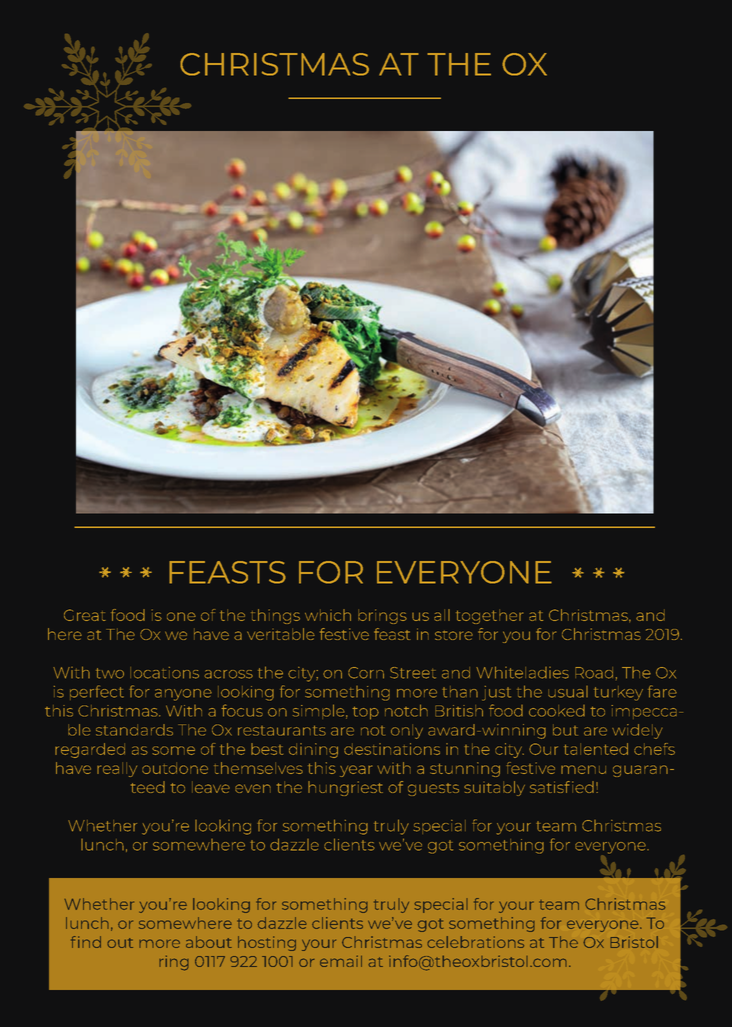  I want to click on leave, so click(211, 787).
